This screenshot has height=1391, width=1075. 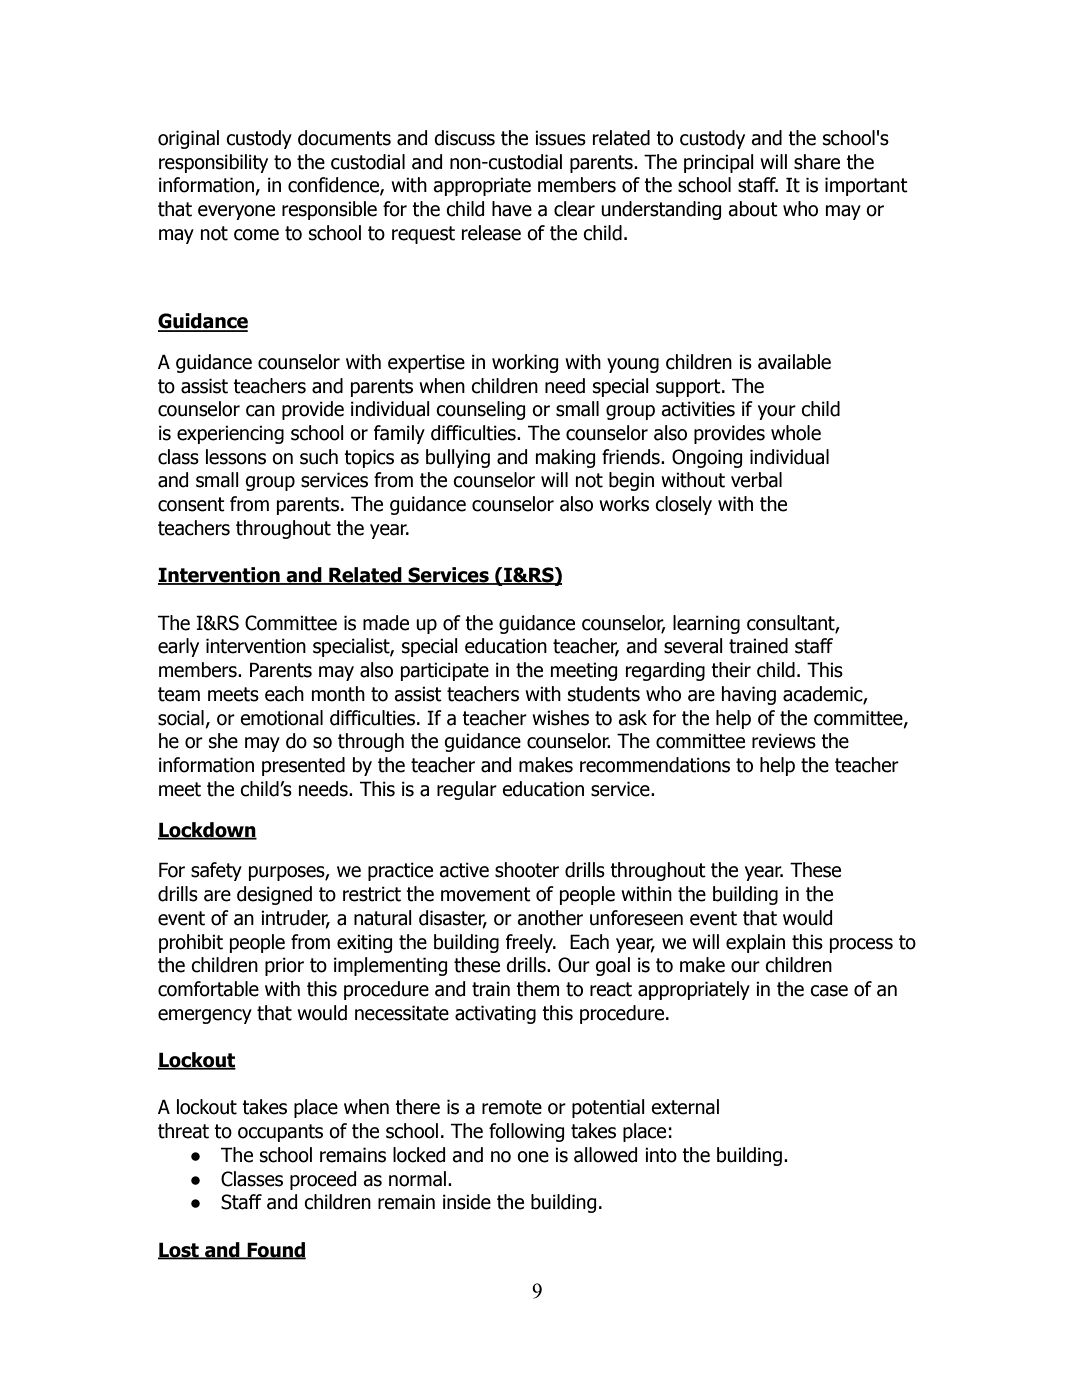 I want to click on consent, so click(x=191, y=504).
